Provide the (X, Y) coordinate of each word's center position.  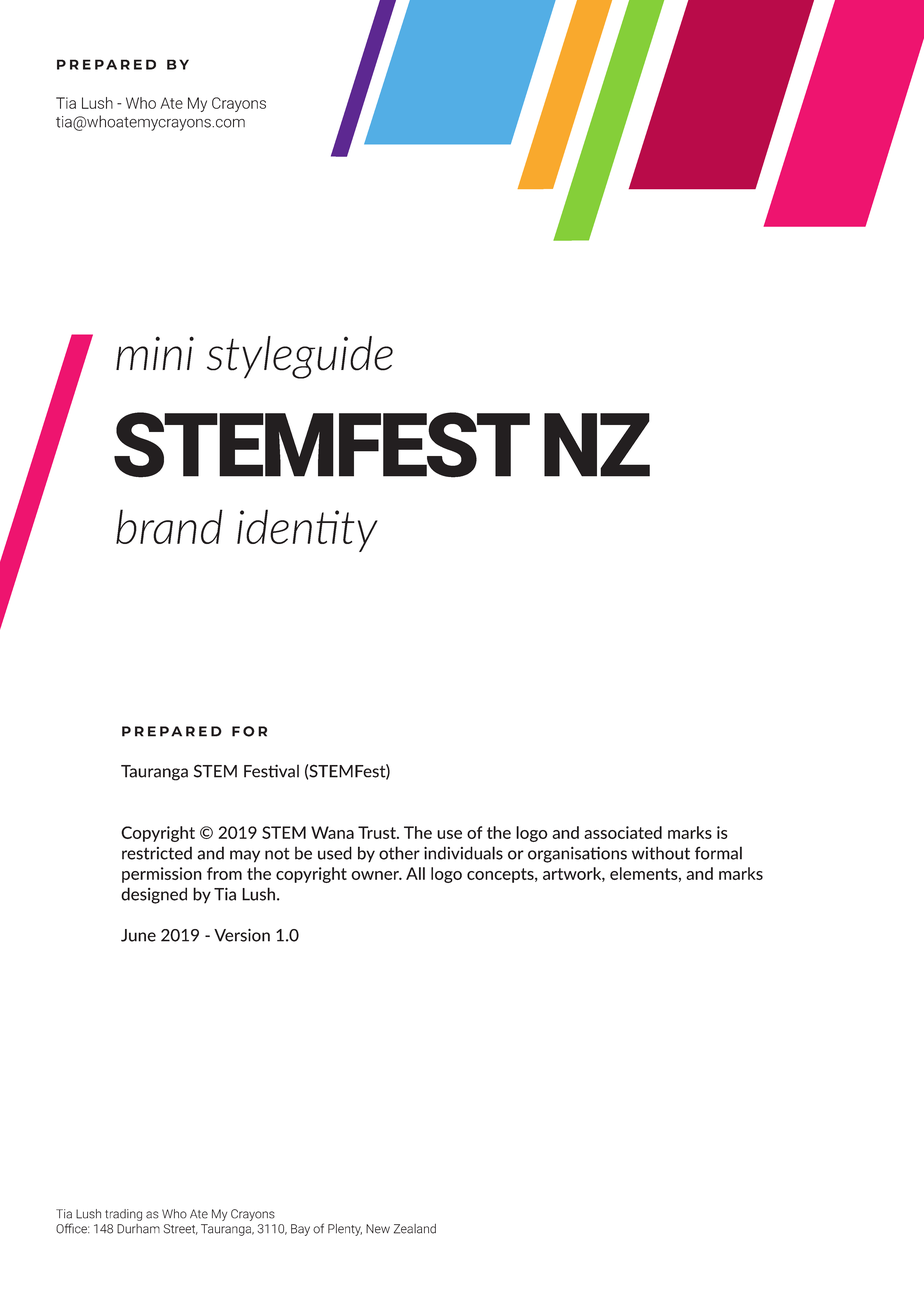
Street (181, 1229)
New (378, 1229)
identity (307, 530)
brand (169, 526)
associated (623, 832)
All (415, 873)
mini (155, 353)
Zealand (415, 1229)
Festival (271, 771)
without (661, 853)
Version (242, 935)
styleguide (300, 357)
